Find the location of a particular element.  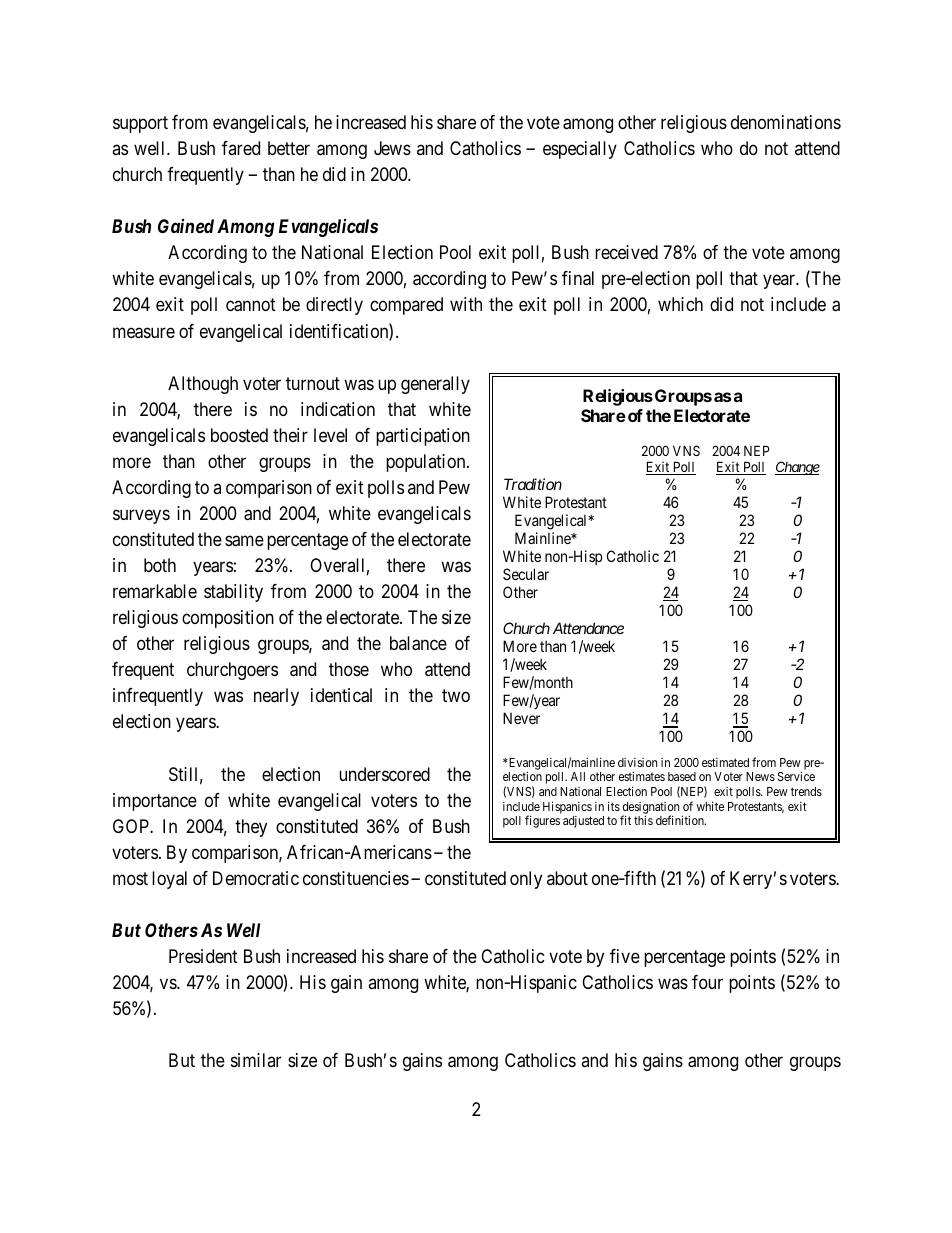

Change is located at coordinates (797, 468).
